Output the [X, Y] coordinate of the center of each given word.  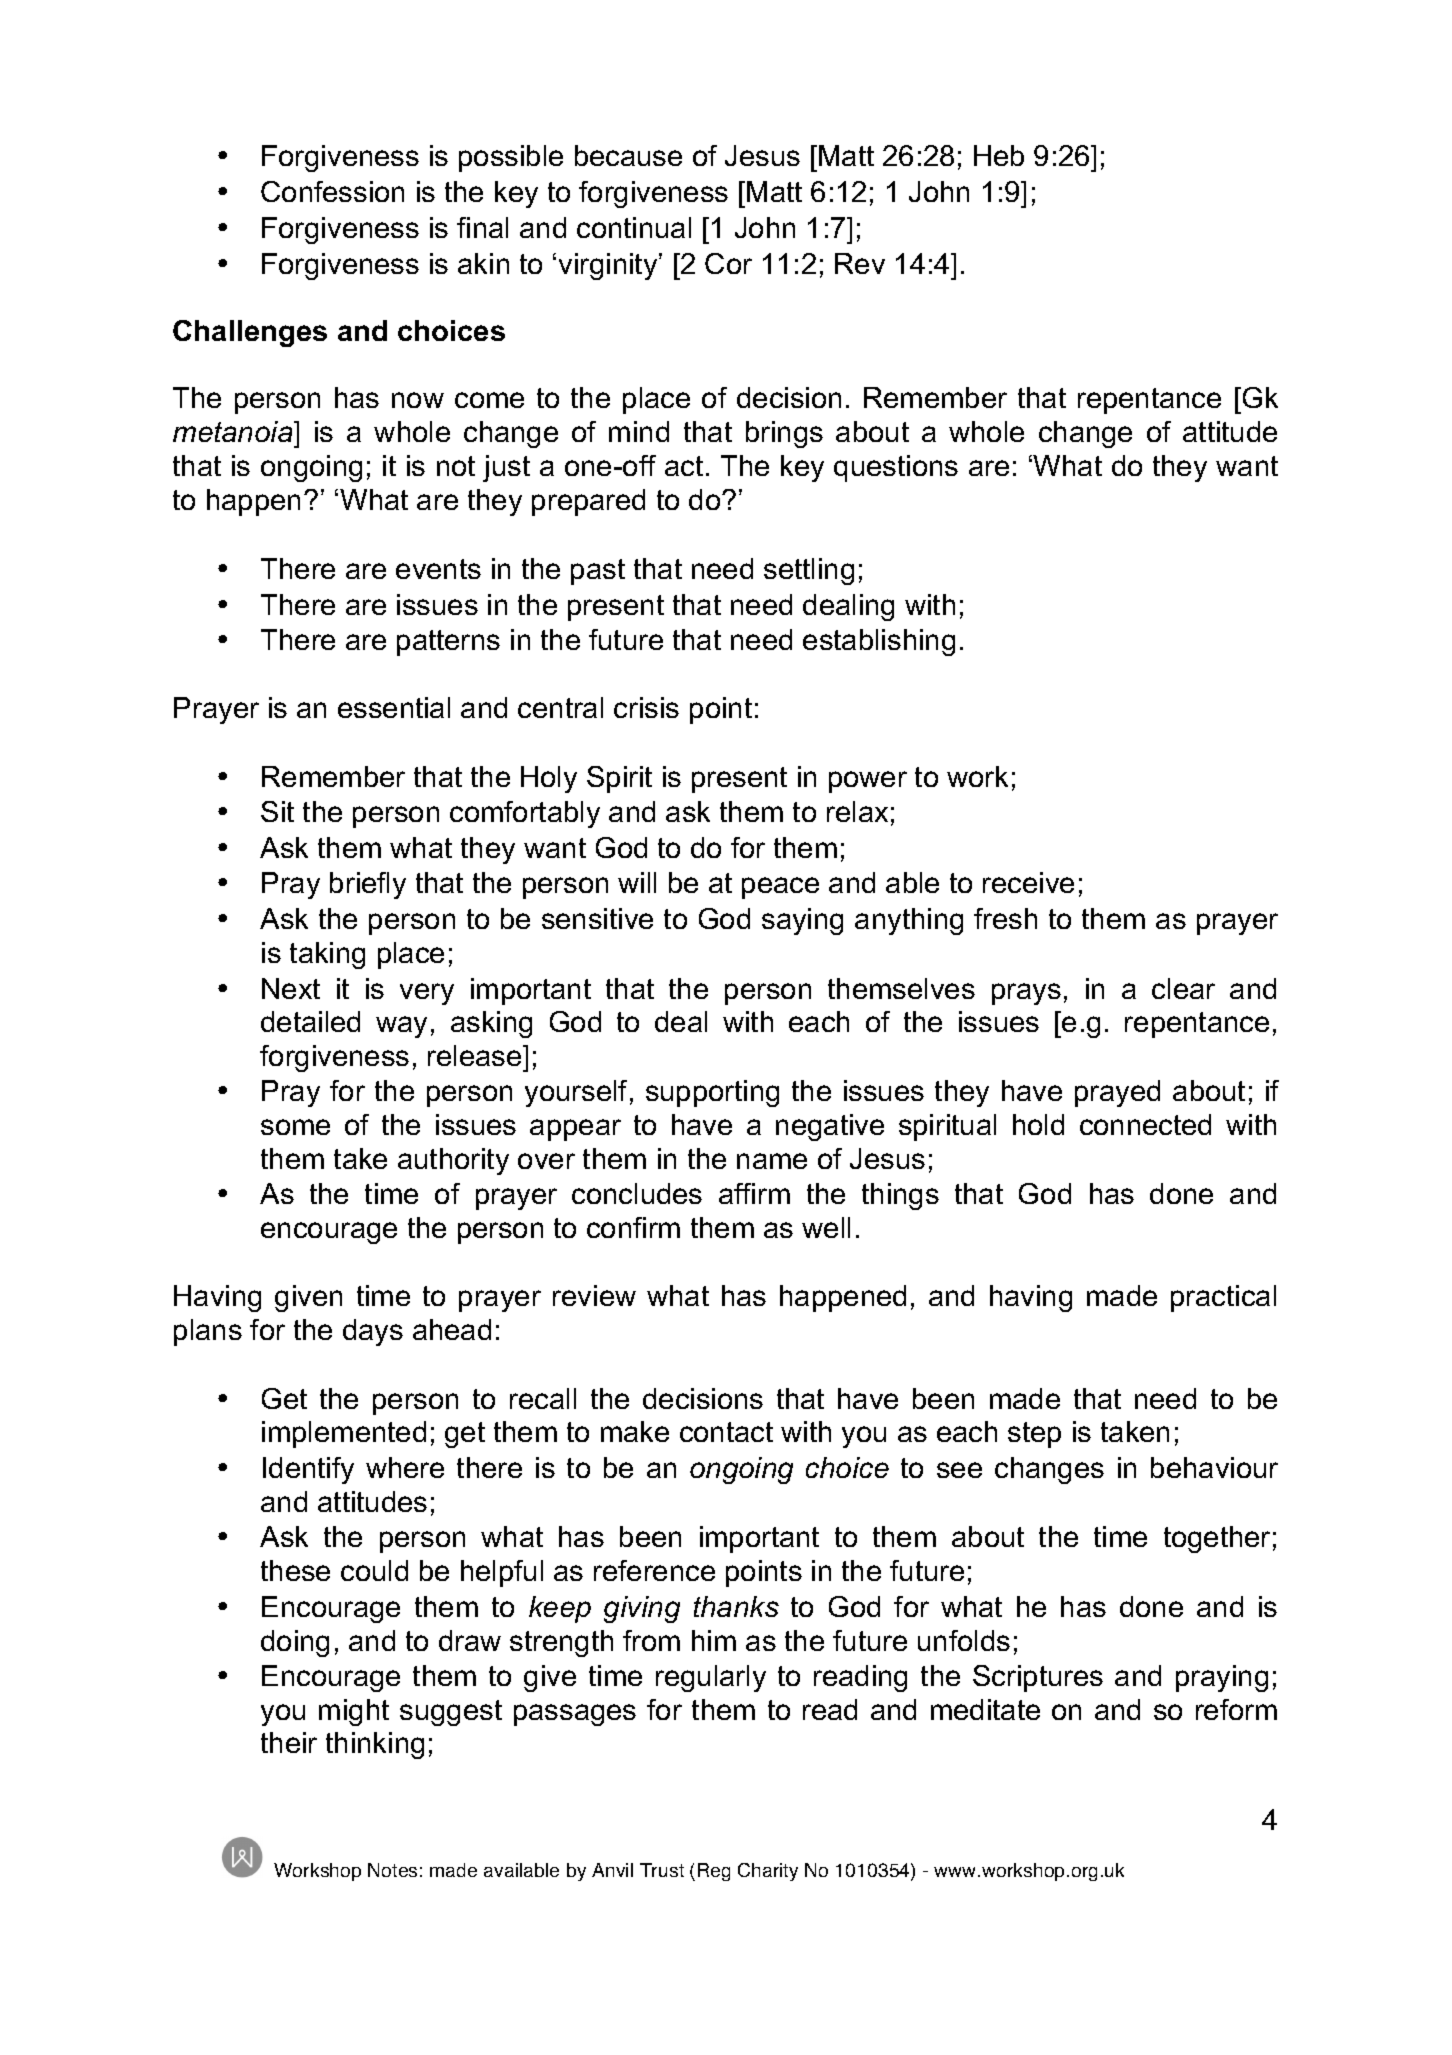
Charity [768, 1872]
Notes [392, 1870]
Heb [999, 155]
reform [1236, 1709]
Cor [728, 263]
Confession [332, 191]
